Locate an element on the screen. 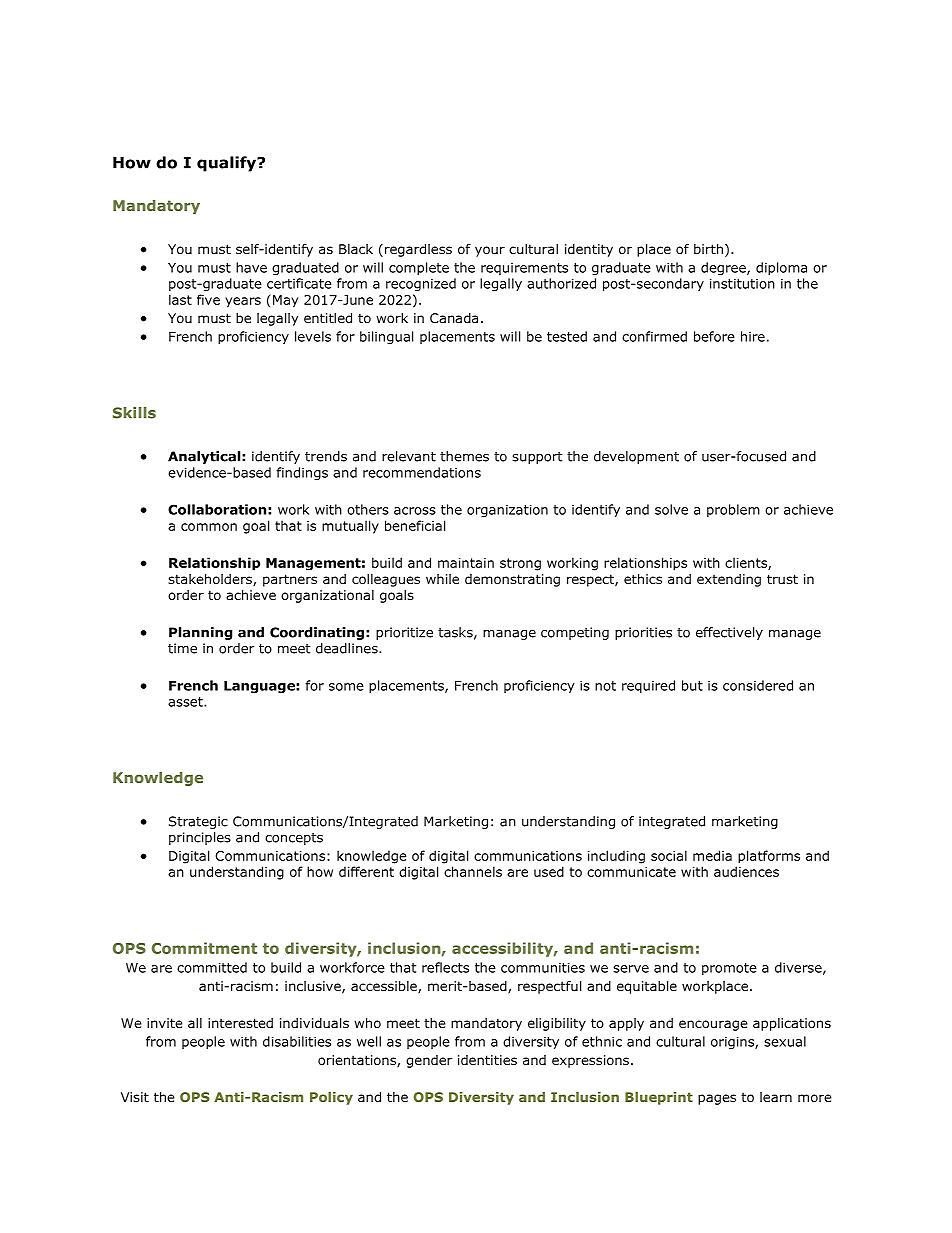 Image resolution: width=952 pixels, height=1233 pixels. effectively is located at coordinates (729, 633).
